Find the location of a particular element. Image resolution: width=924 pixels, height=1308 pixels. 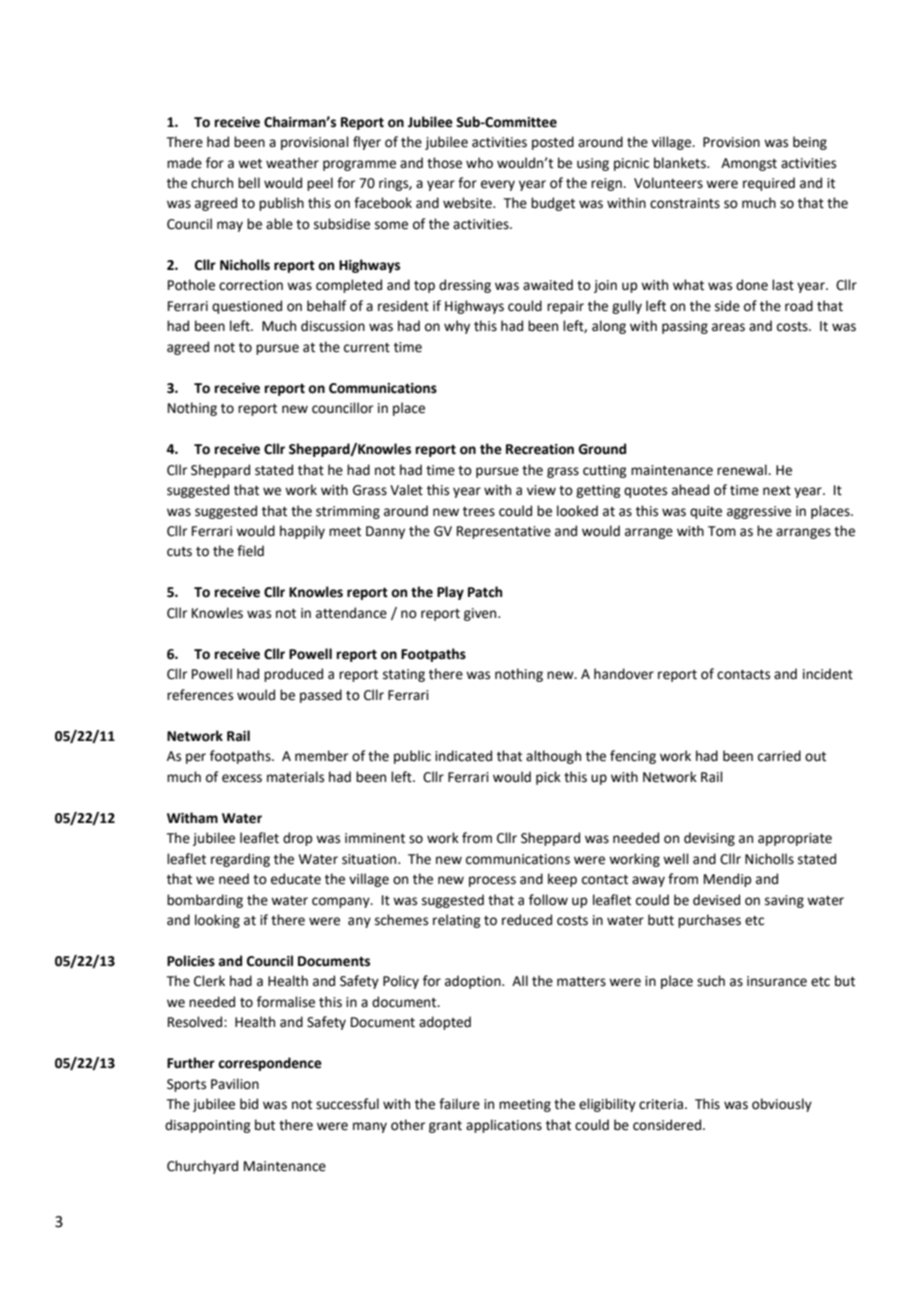

process is located at coordinates (492, 881).
